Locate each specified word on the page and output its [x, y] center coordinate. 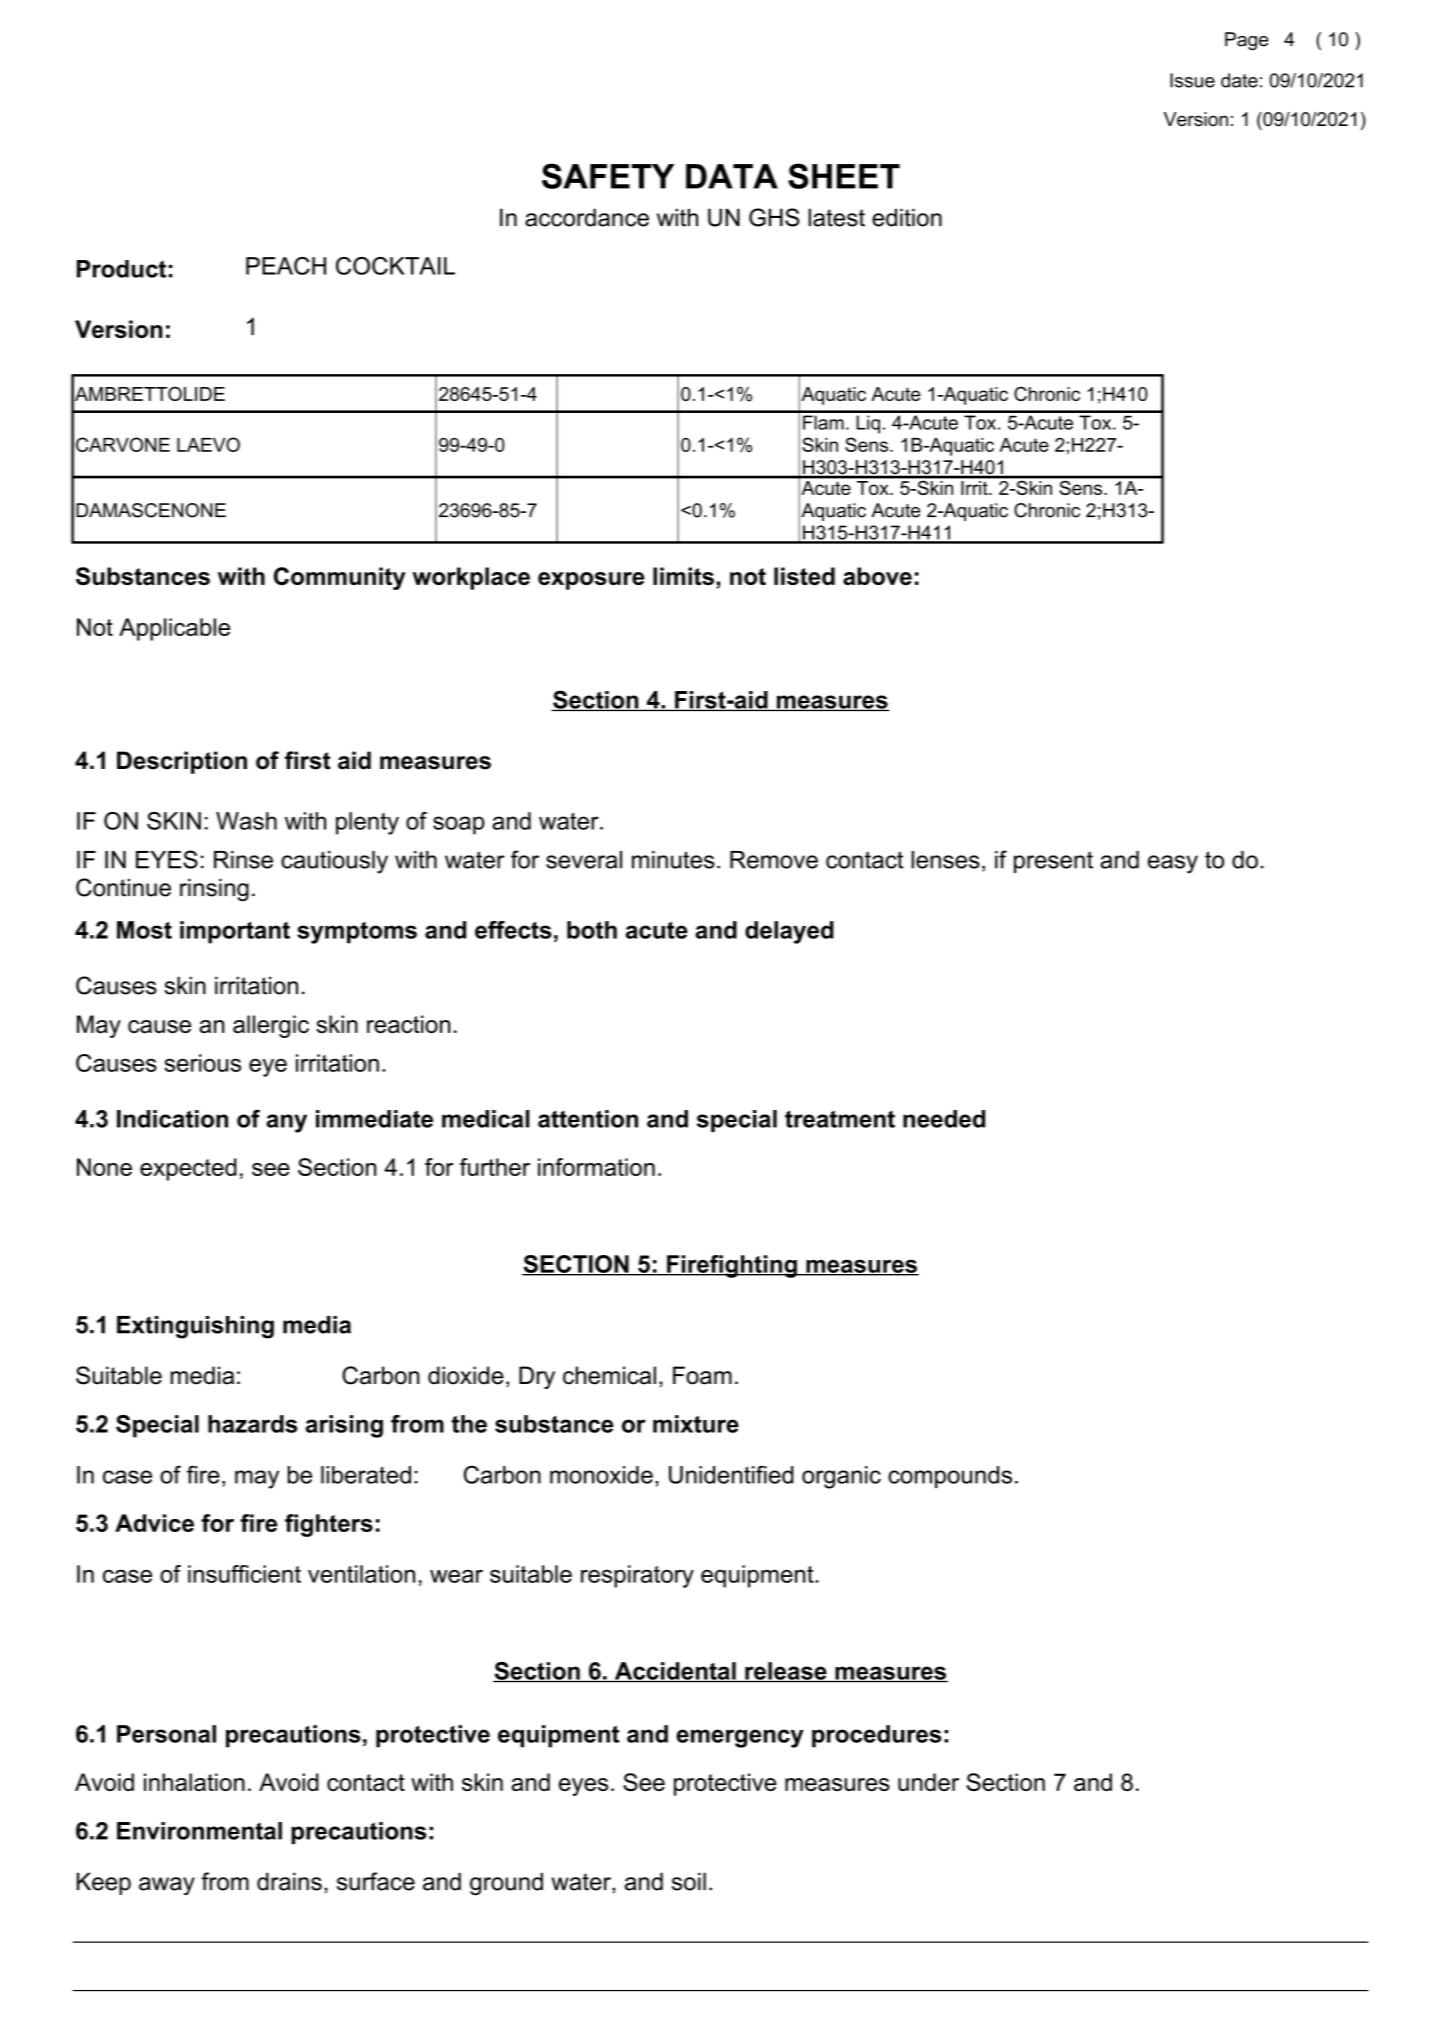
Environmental [199, 1831]
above [877, 576]
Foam [702, 1375]
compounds [950, 1477]
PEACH [286, 266]
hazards [252, 1424]
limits [683, 576]
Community [340, 578]
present [1053, 862]
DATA [732, 176]
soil [689, 1881]
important [235, 932]
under [928, 1782]
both [592, 930]
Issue [1192, 80]
